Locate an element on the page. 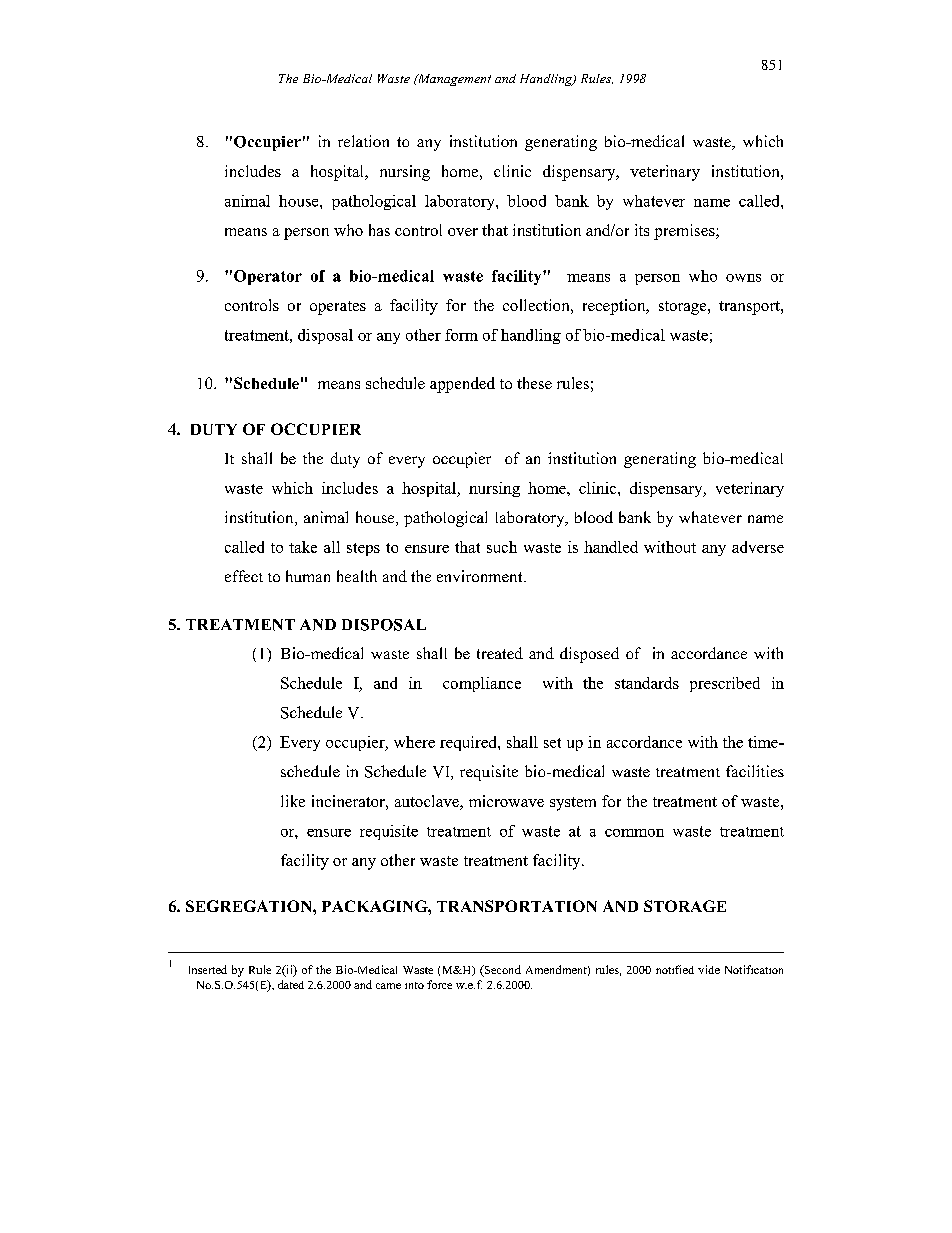  prescribed is located at coordinates (725, 684).
